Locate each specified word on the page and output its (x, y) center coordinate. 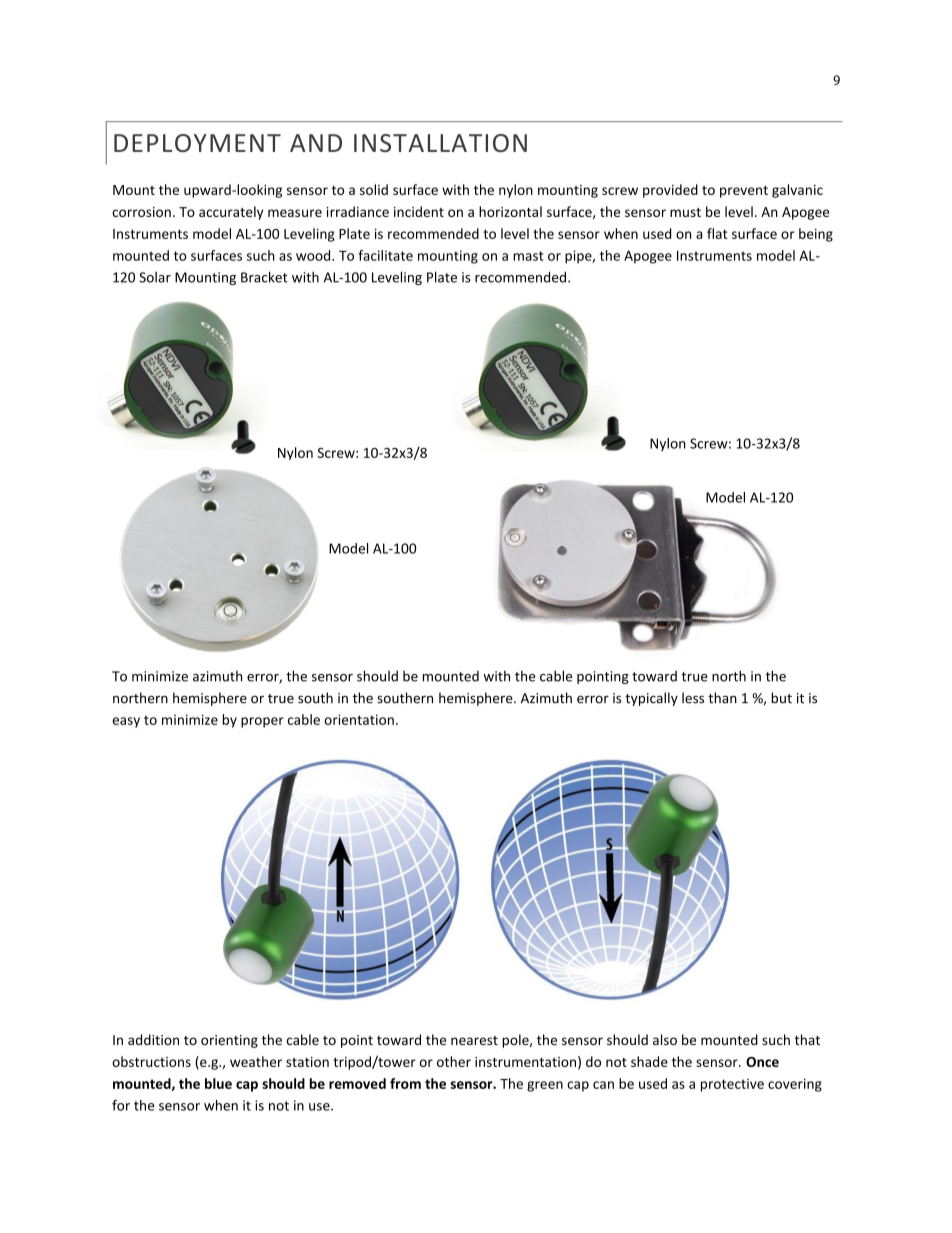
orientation (359, 719)
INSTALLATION (440, 143)
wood (314, 255)
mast (528, 256)
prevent (744, 192)
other (454, 1061)
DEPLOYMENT (197, 143)
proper (262, 722)
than (722, 698)
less (693, 698)
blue (218, 1083)
